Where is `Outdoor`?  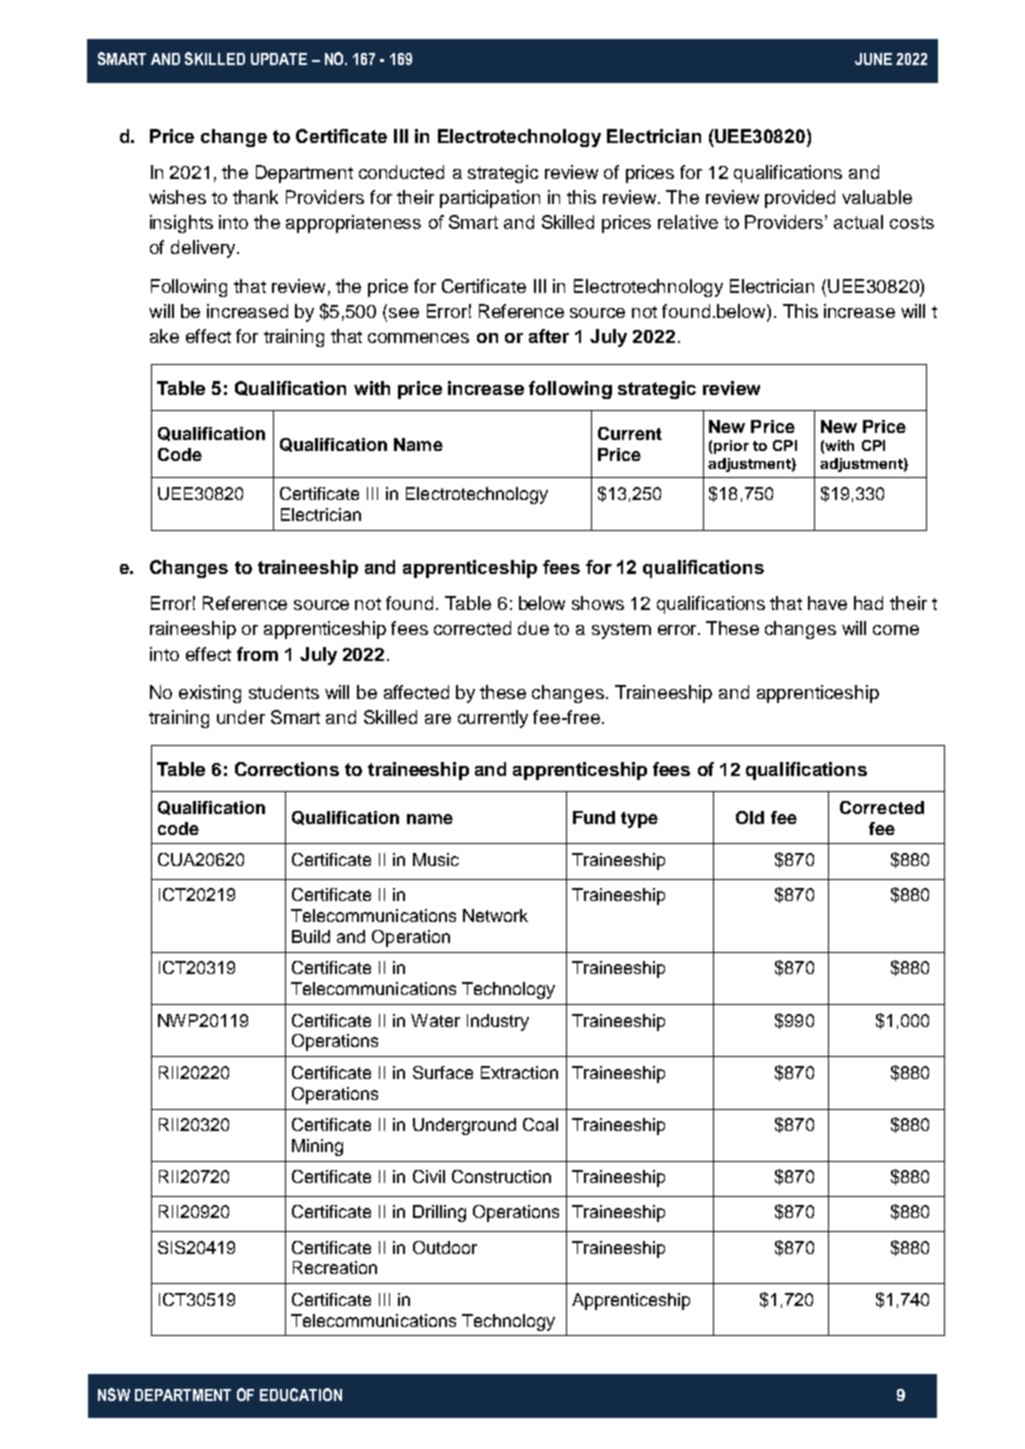 Outdoor is located at coordinates (445, 1247).
